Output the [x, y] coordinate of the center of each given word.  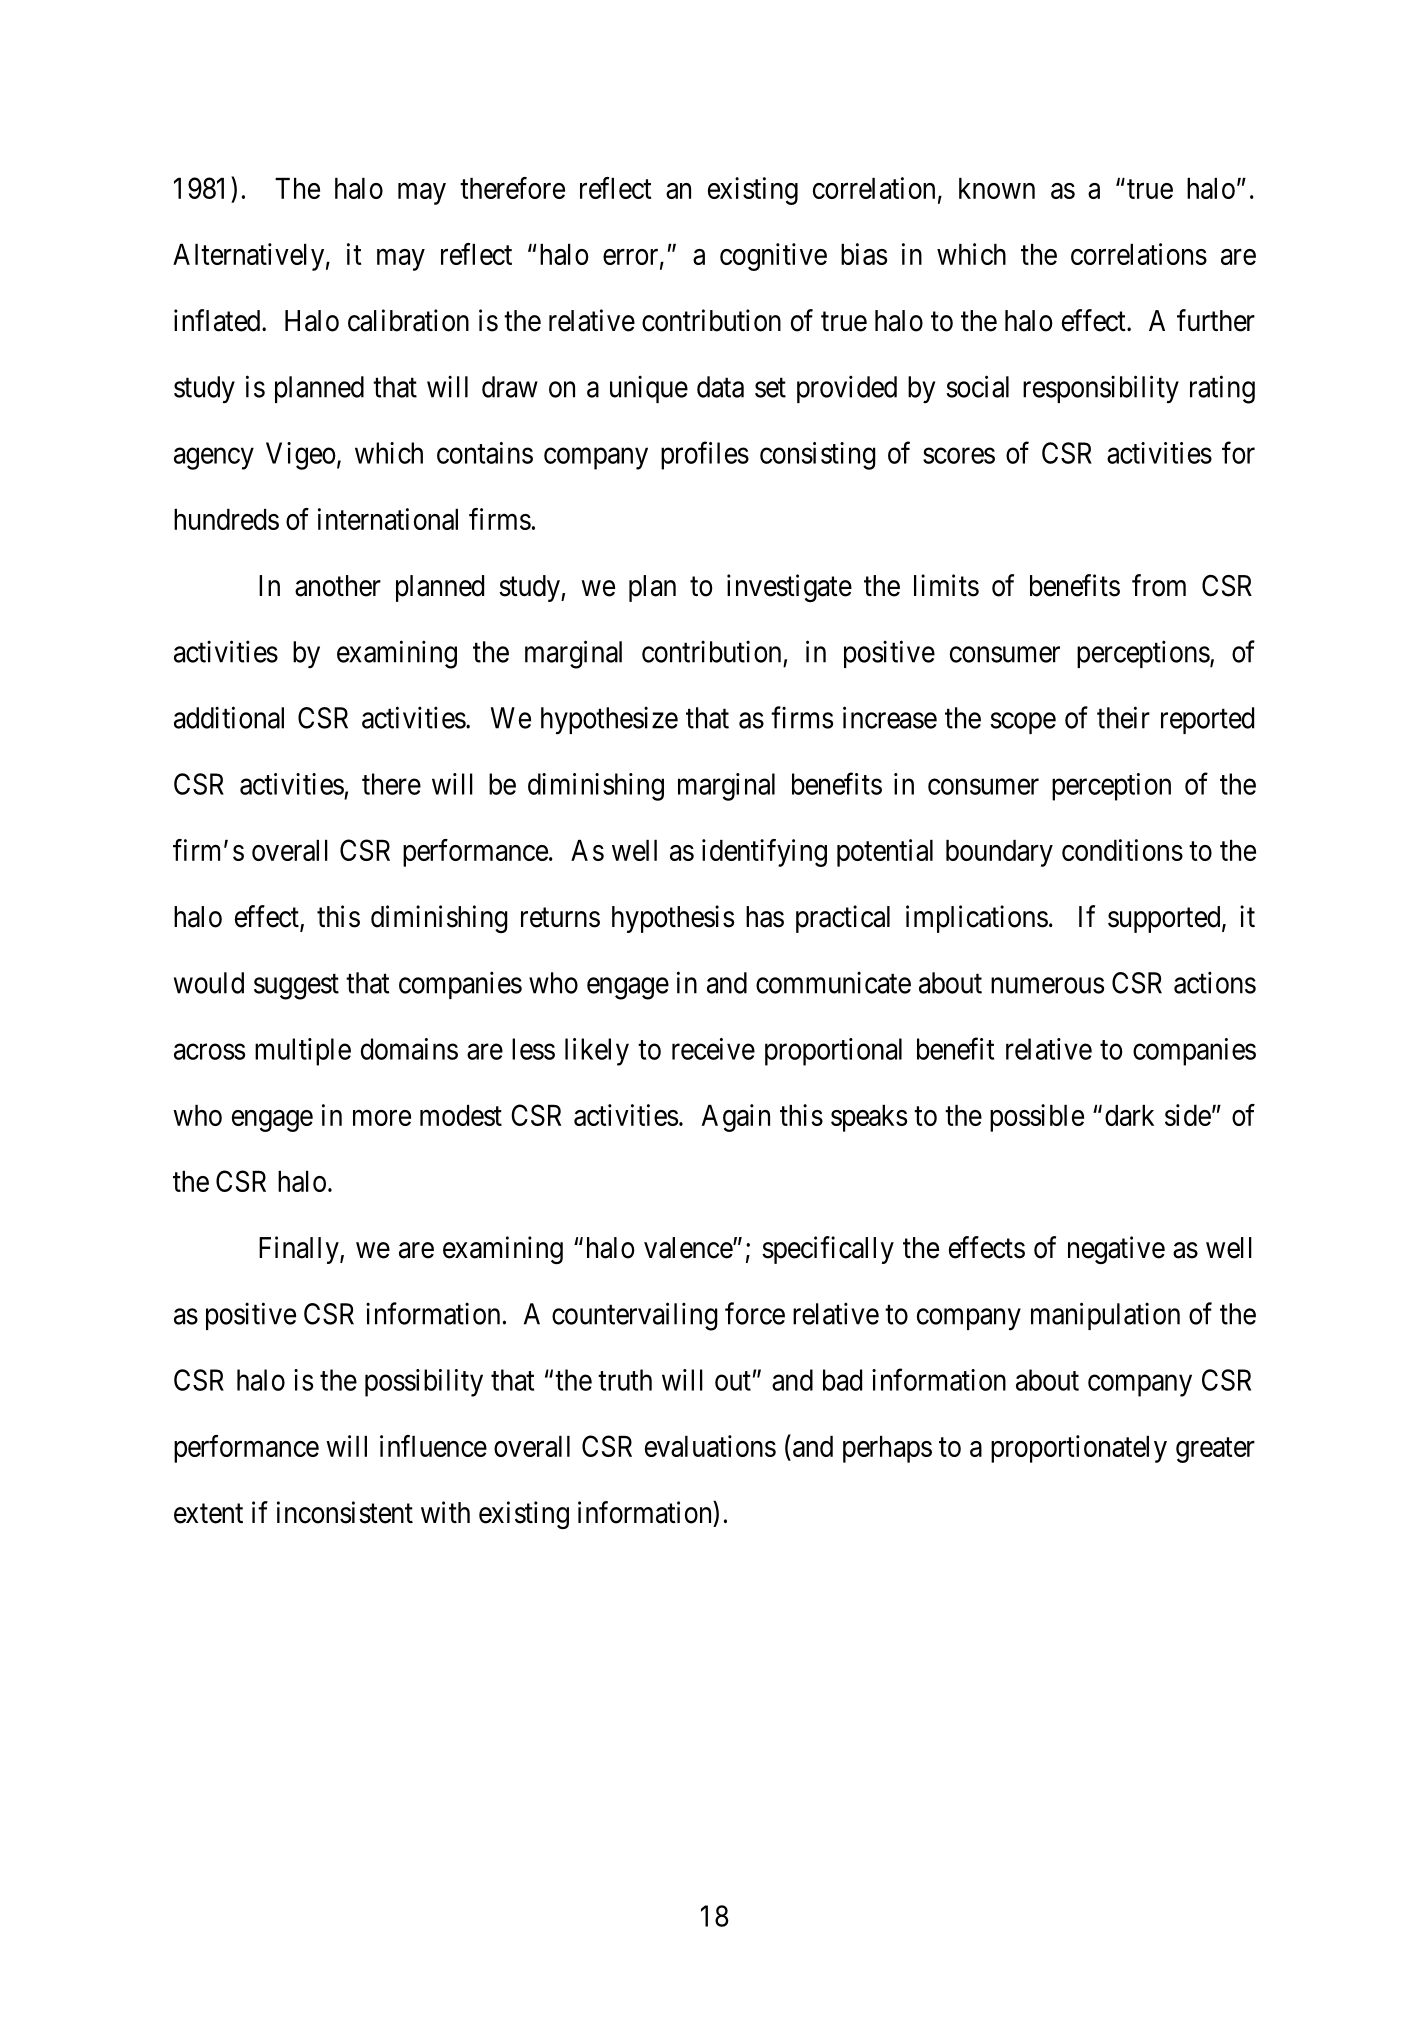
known [997, 188]
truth [625, 1380]
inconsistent [345, 1512]
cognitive [773, 257]
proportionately [1079, 1449]
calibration [408, 320]
